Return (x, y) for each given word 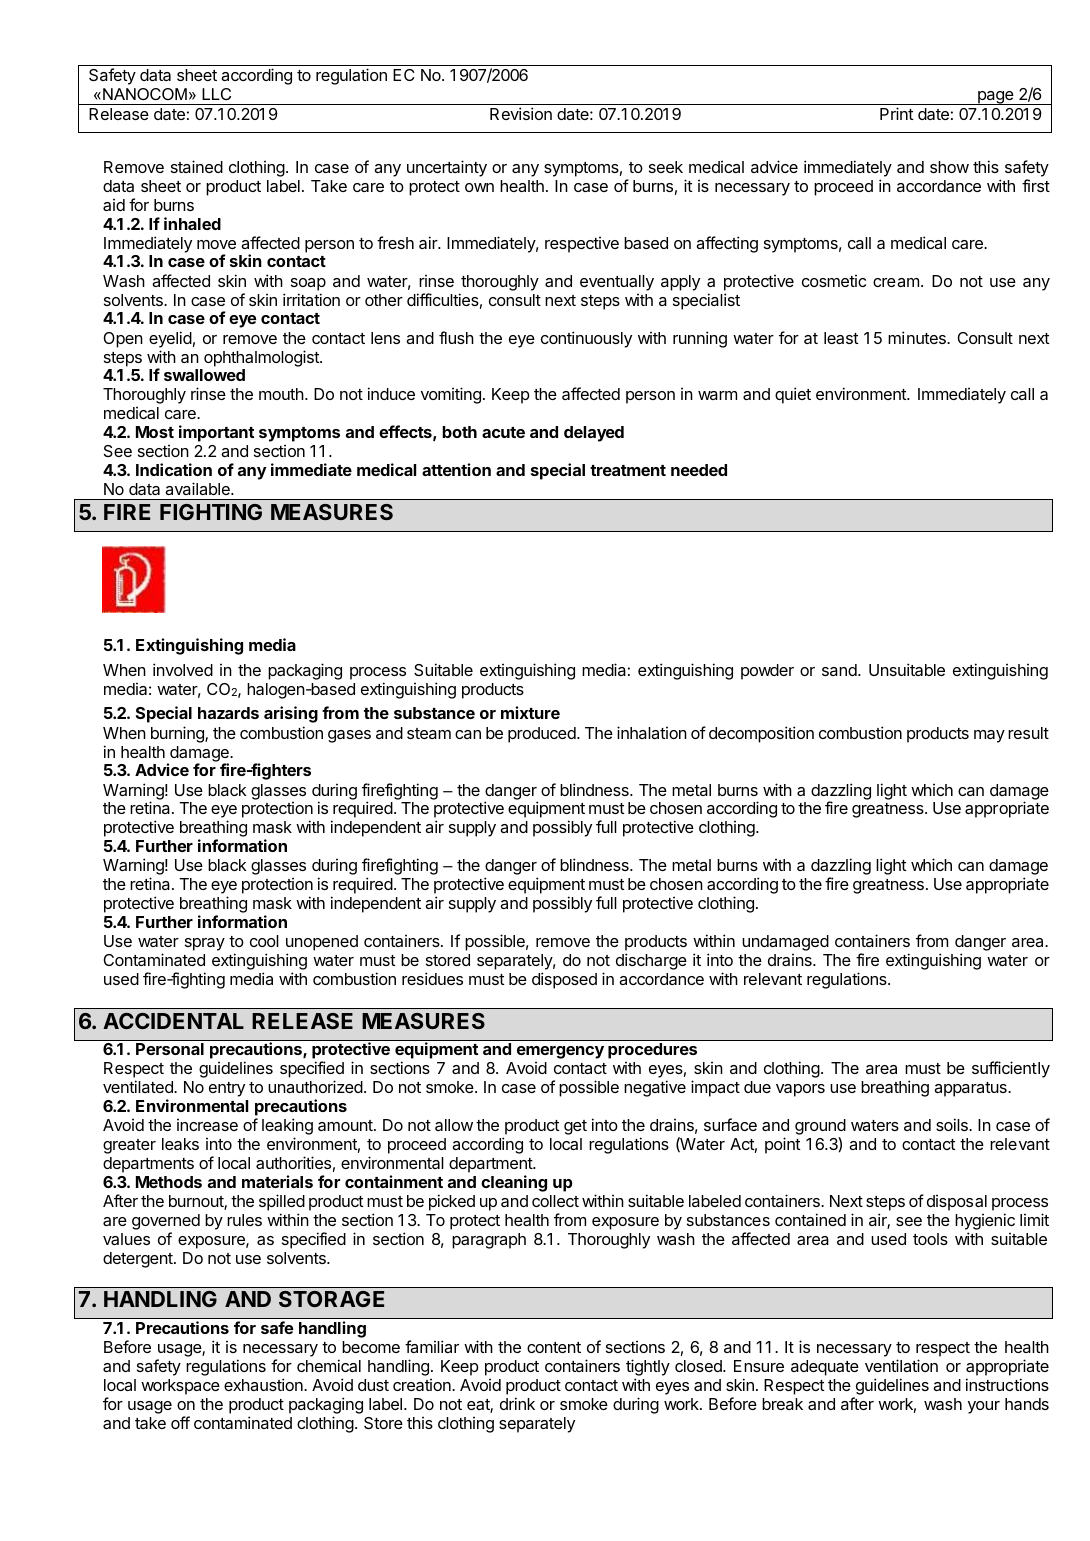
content (554, 1347)
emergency (560, 1052)
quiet (793, 395)
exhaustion (264, 1384)
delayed (594, 434)
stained (197, 166)
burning (178, 734)
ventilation (901, 1365)
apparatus (971, 1089)
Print (897, 113)
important (216, 433)
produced (543, 735)
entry (227, 1089)
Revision (521, 113)
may (989, 736)
